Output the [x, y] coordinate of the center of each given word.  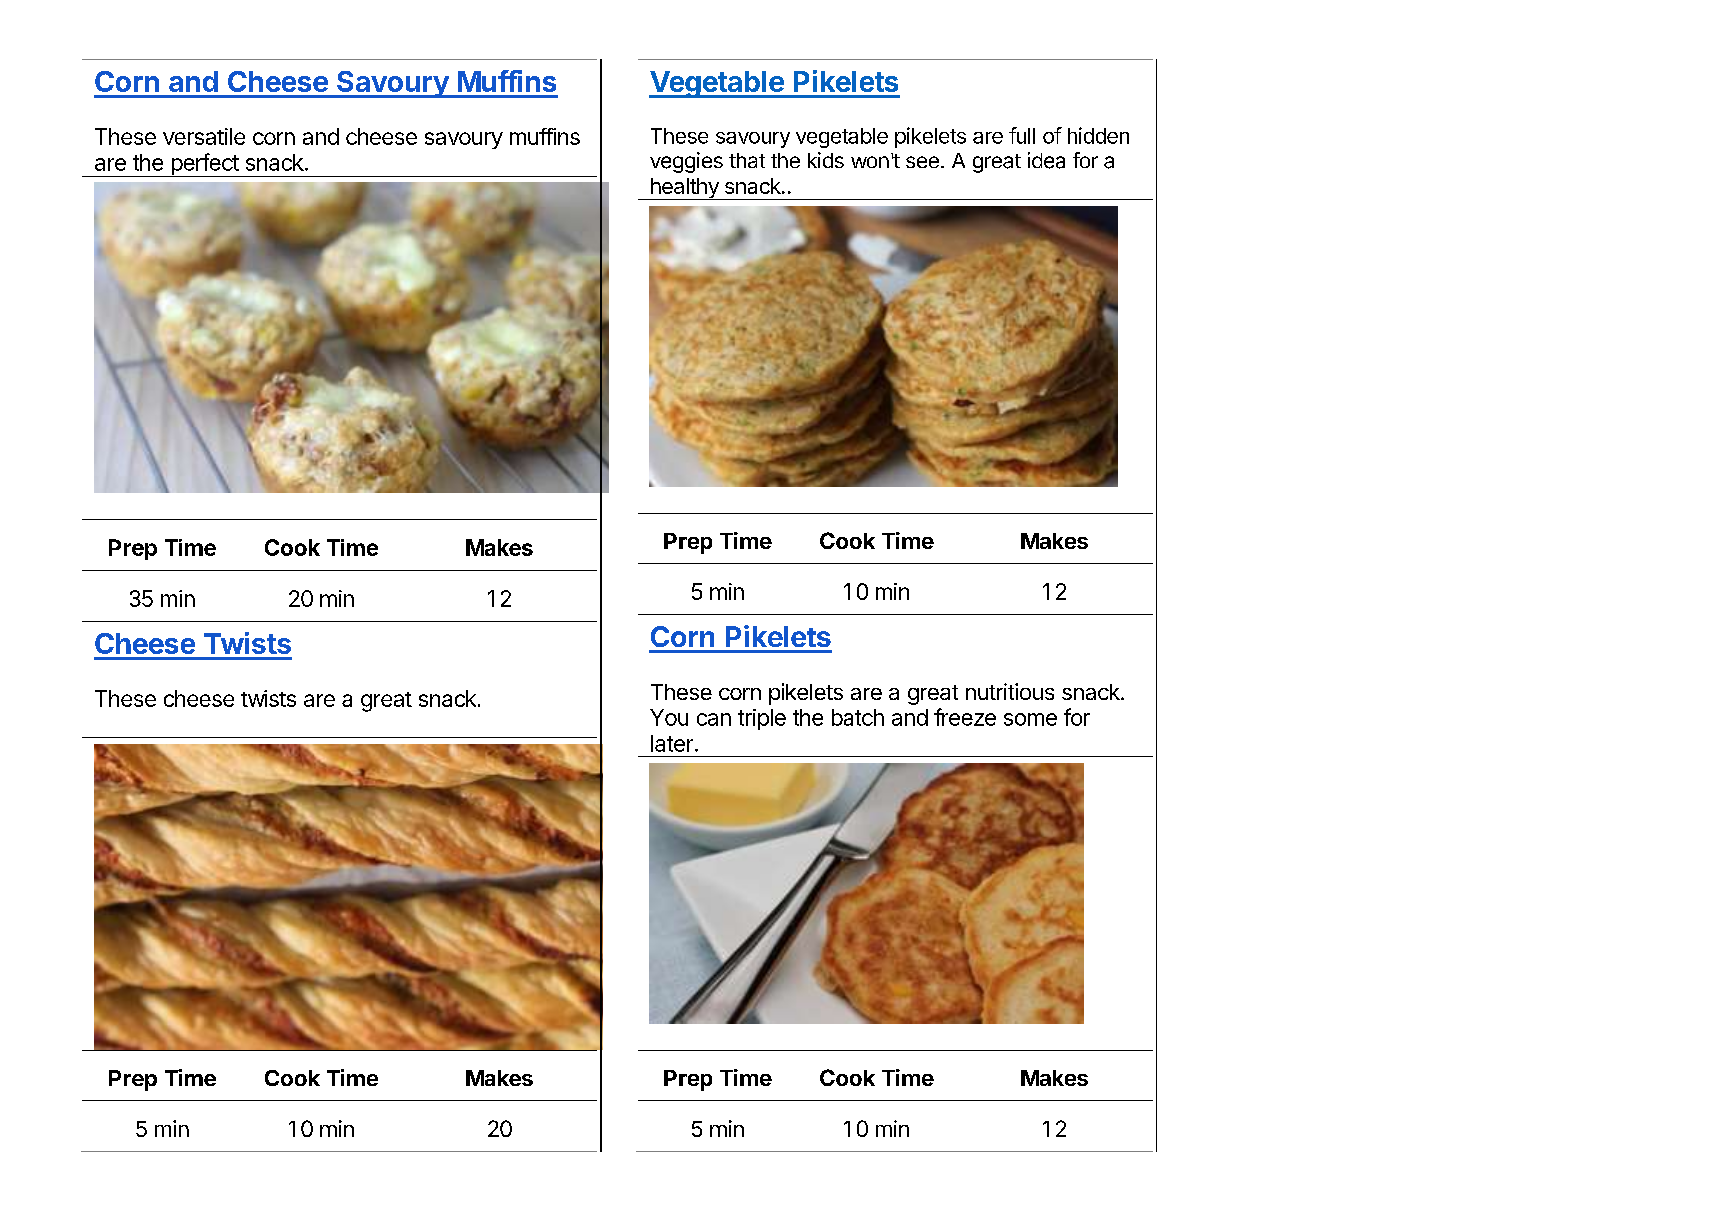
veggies [686, 162]
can [714, 719]
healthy [684, 189]
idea [1046, 160]
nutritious [1010, 691]
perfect [204, 165]
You [669, 717]
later [672, 743]
